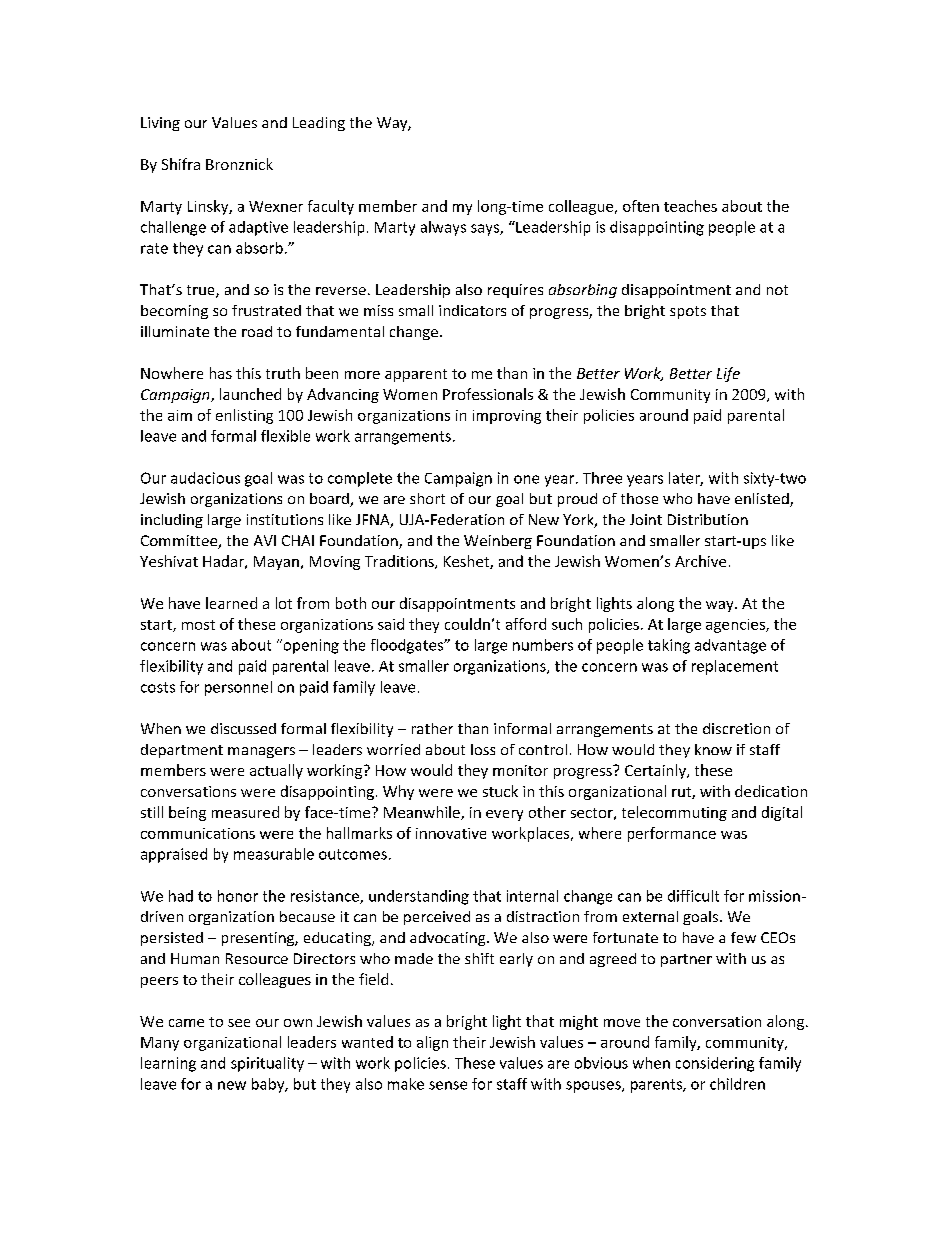  I want to click on align, so click(432, 1043).
